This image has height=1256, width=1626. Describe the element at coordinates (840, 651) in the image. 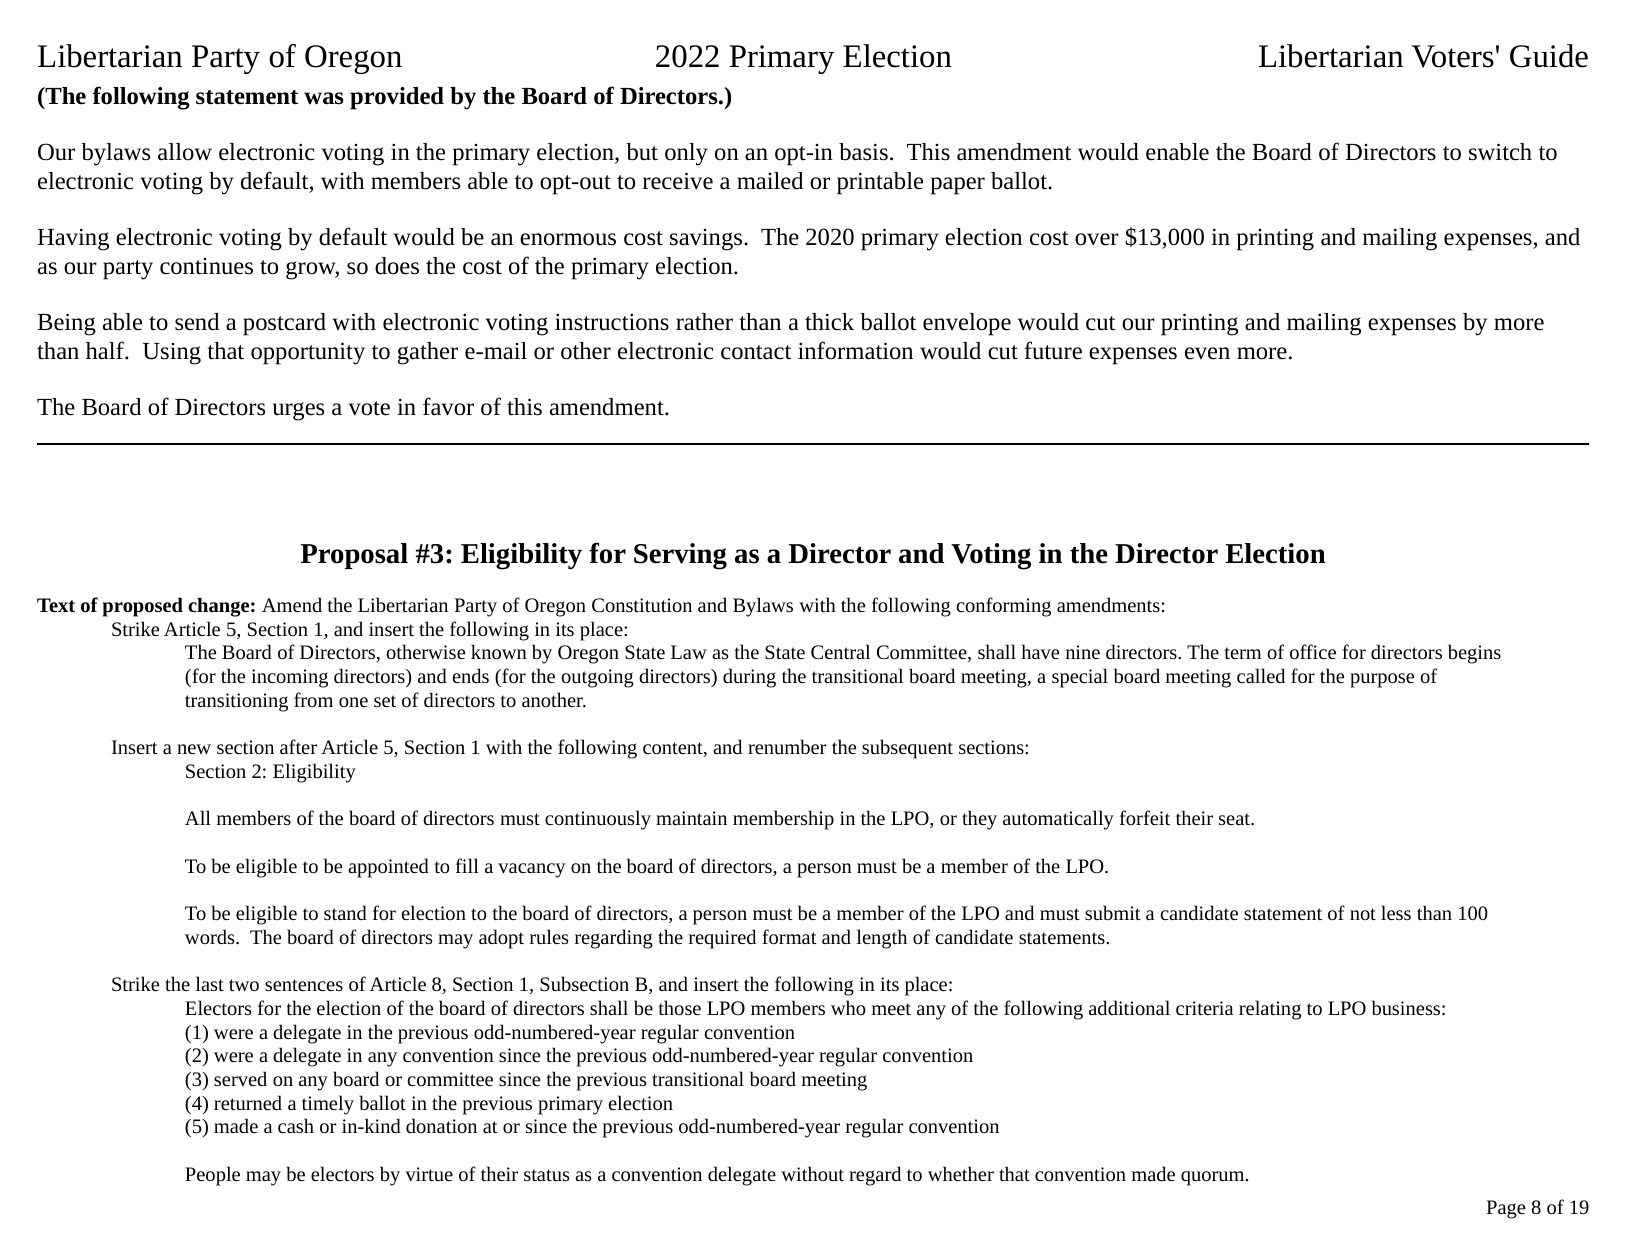

I see `Central` at that location.
